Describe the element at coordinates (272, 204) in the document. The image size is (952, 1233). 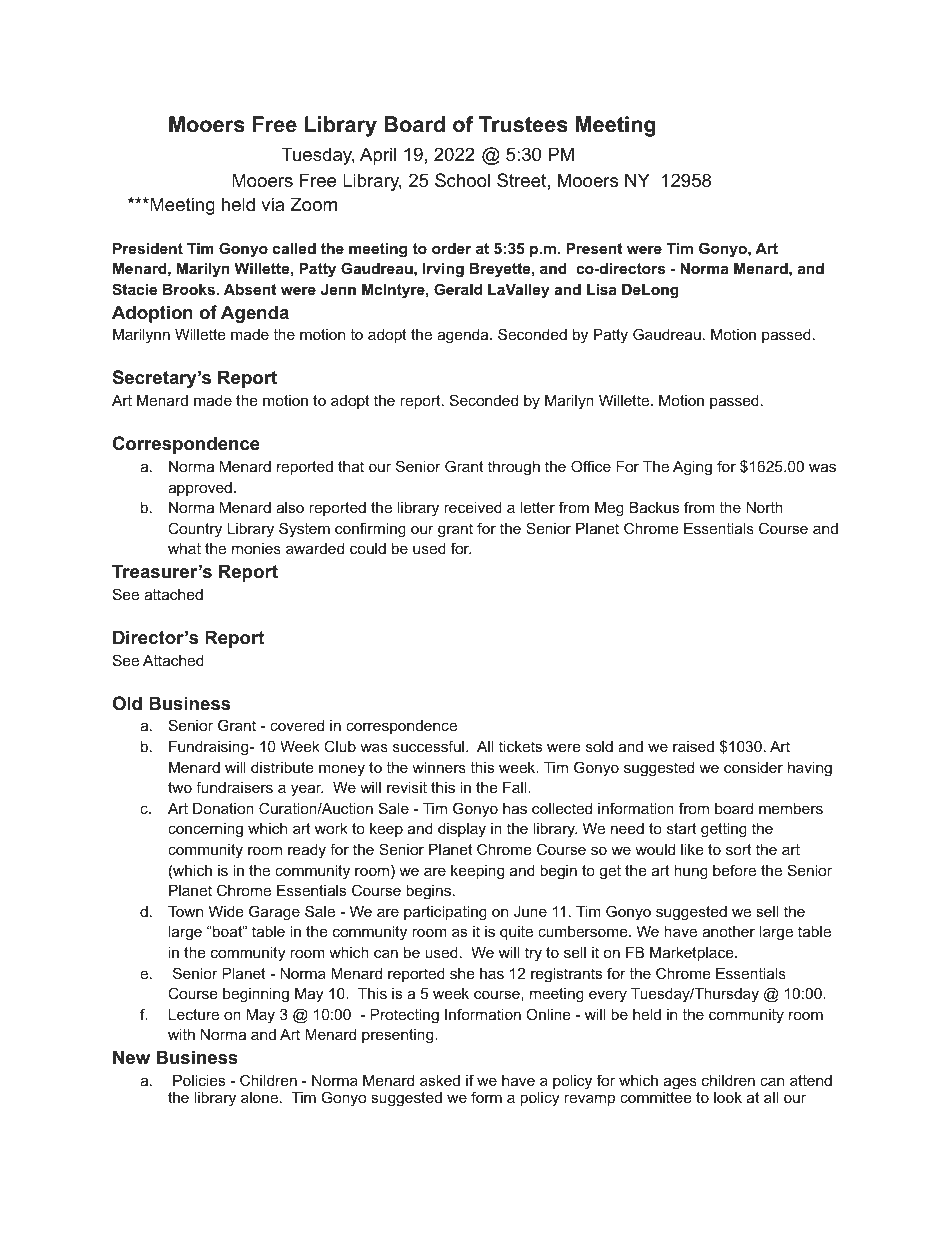
I see `via` at that location.
